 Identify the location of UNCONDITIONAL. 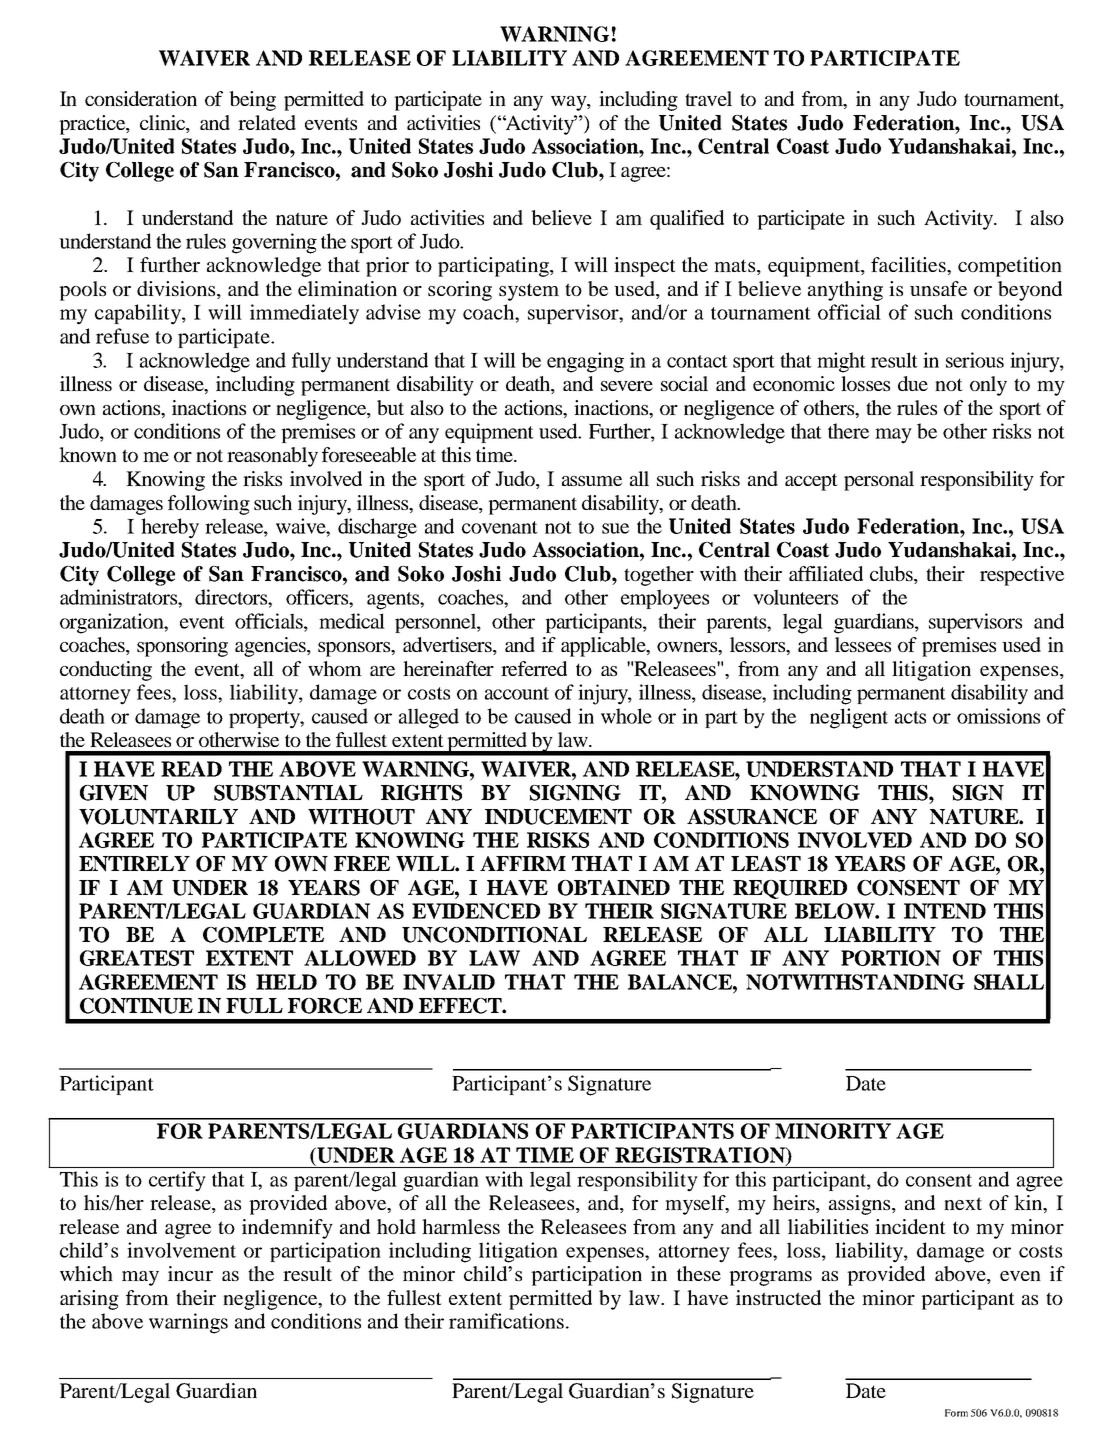
(494, 935).
